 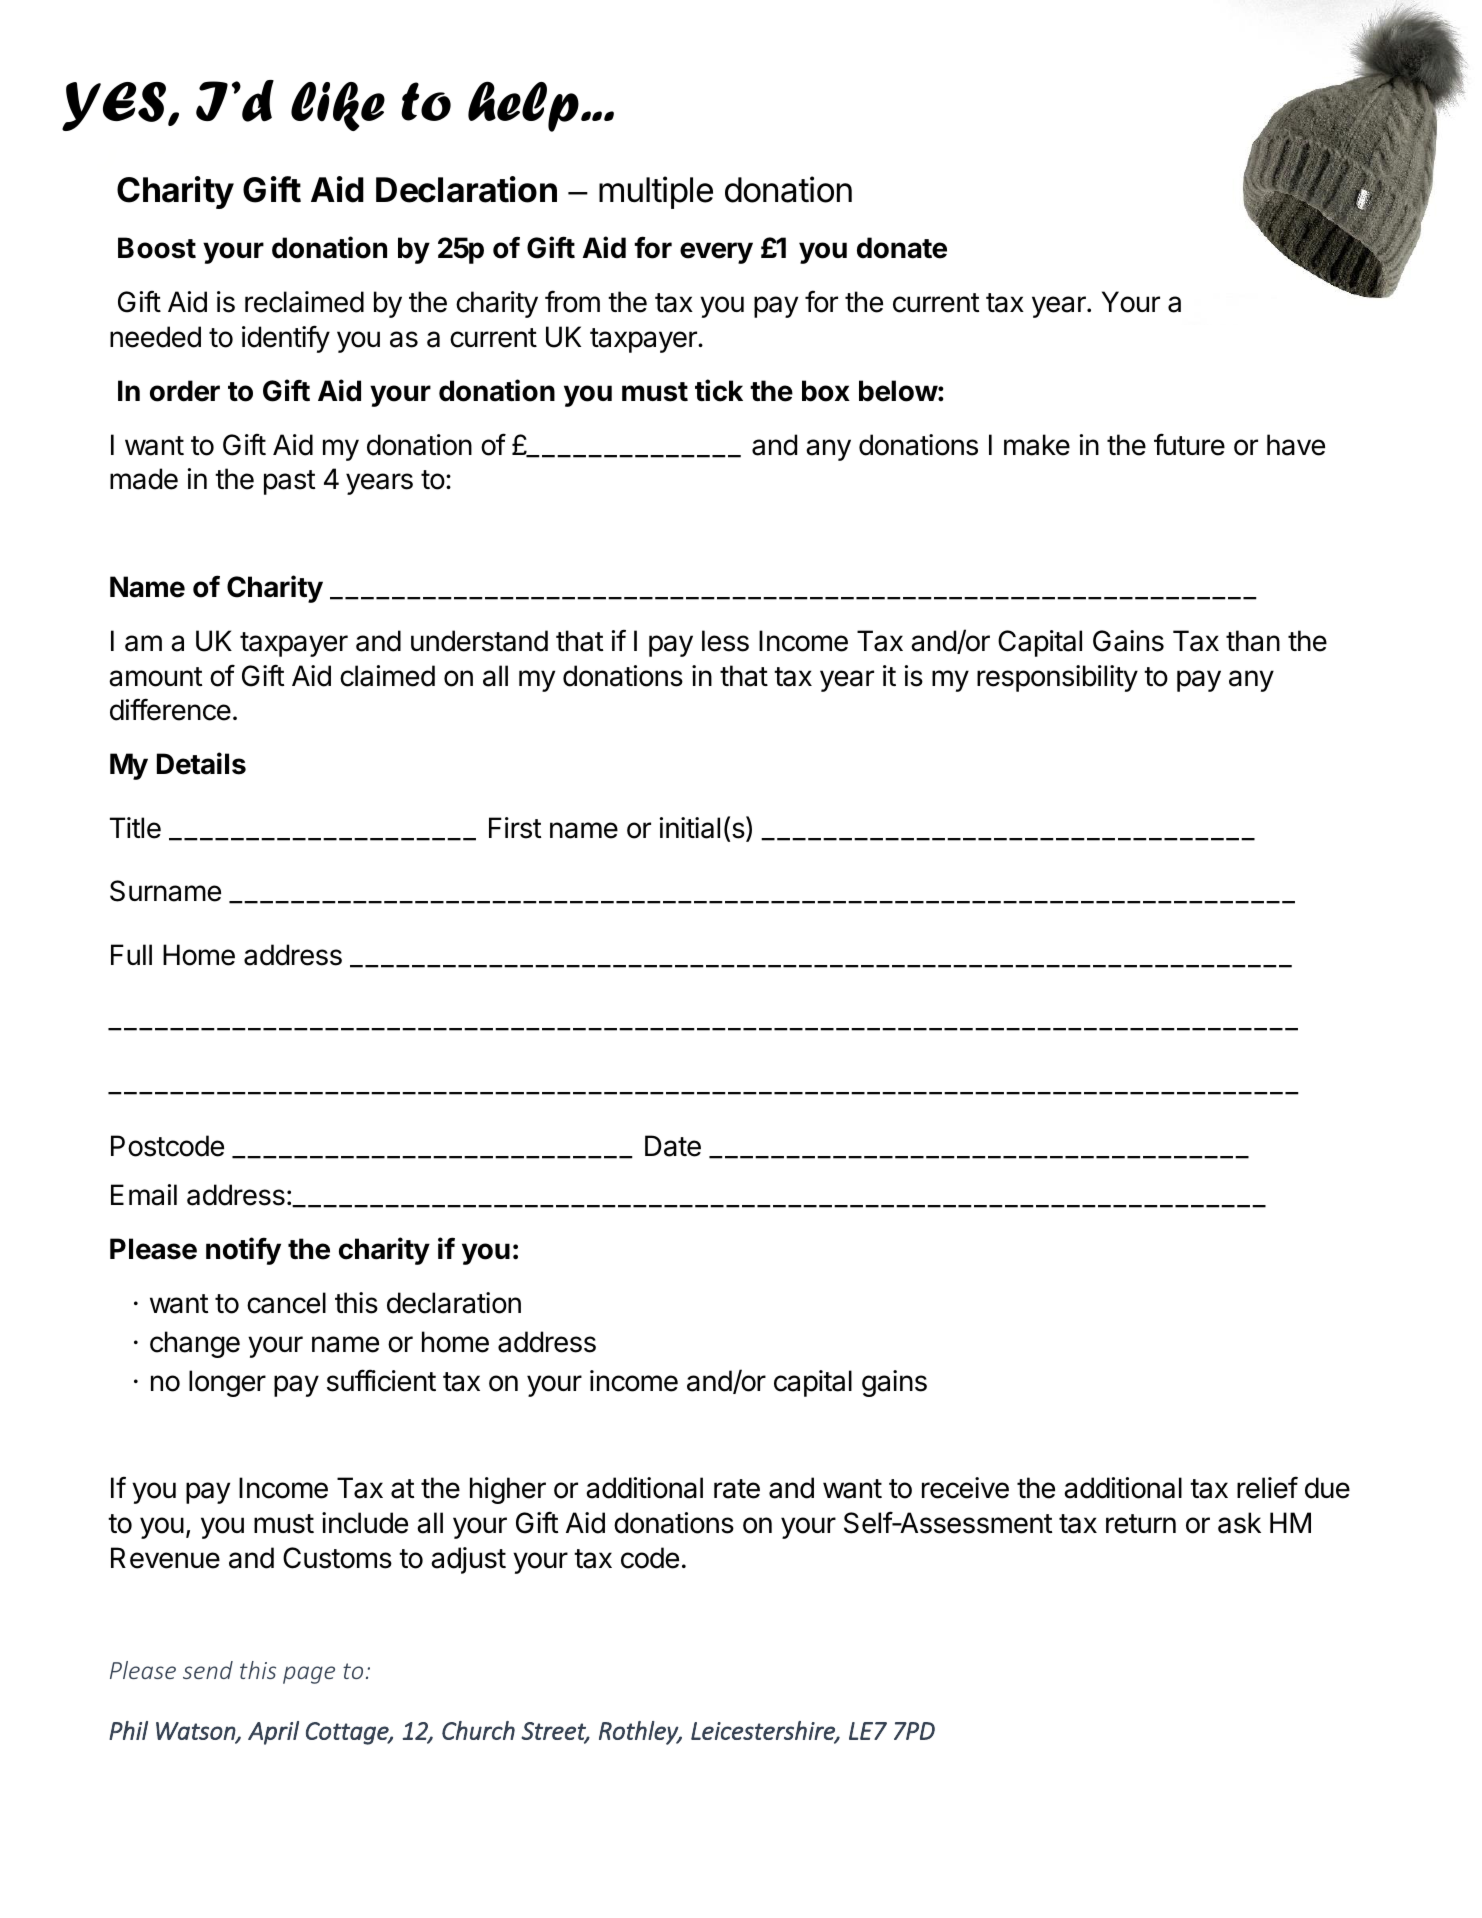 I want to click on donate, so click(x=902, y=248).
